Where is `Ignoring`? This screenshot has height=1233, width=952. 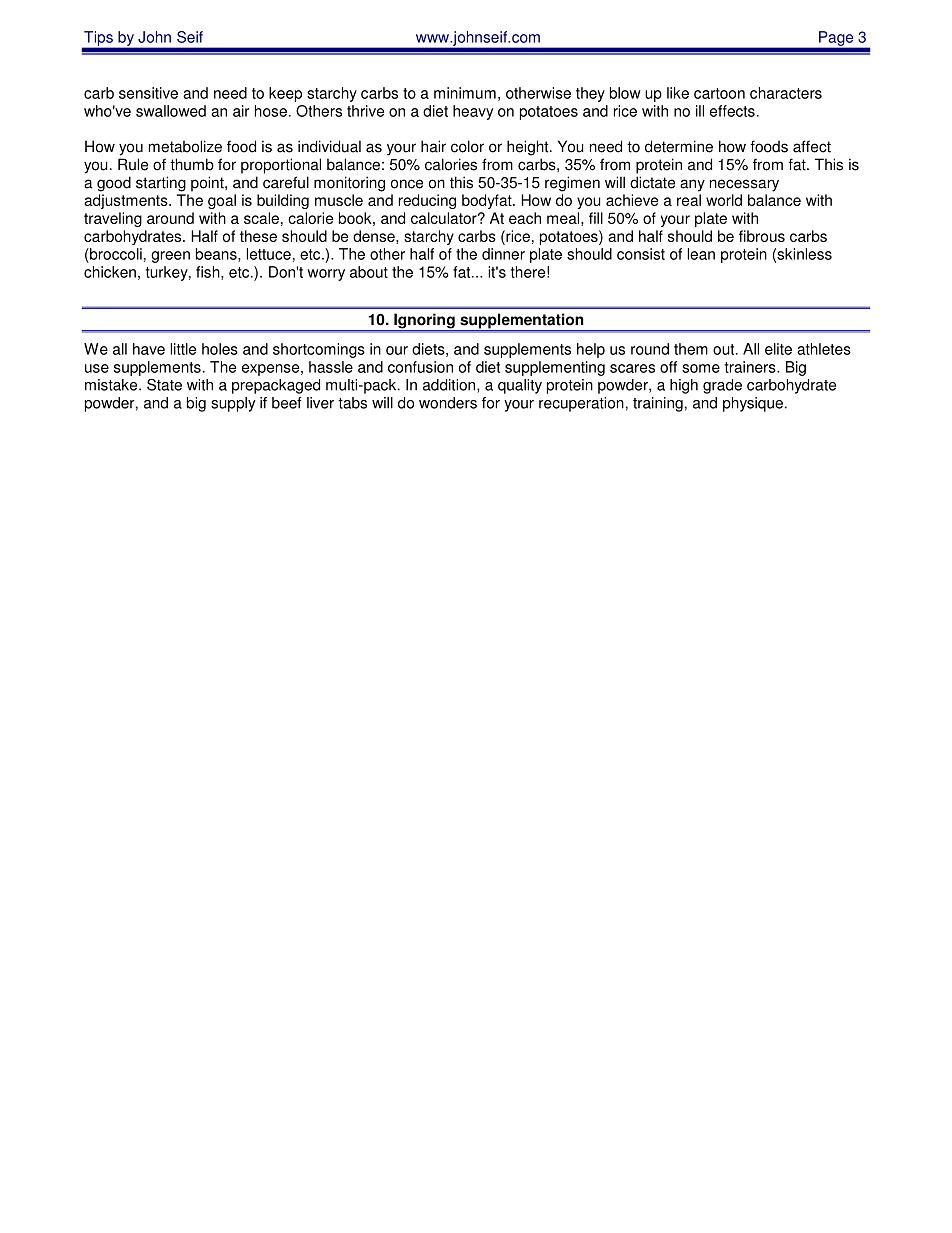 Ignoring is located at coordinates (424, 322).
